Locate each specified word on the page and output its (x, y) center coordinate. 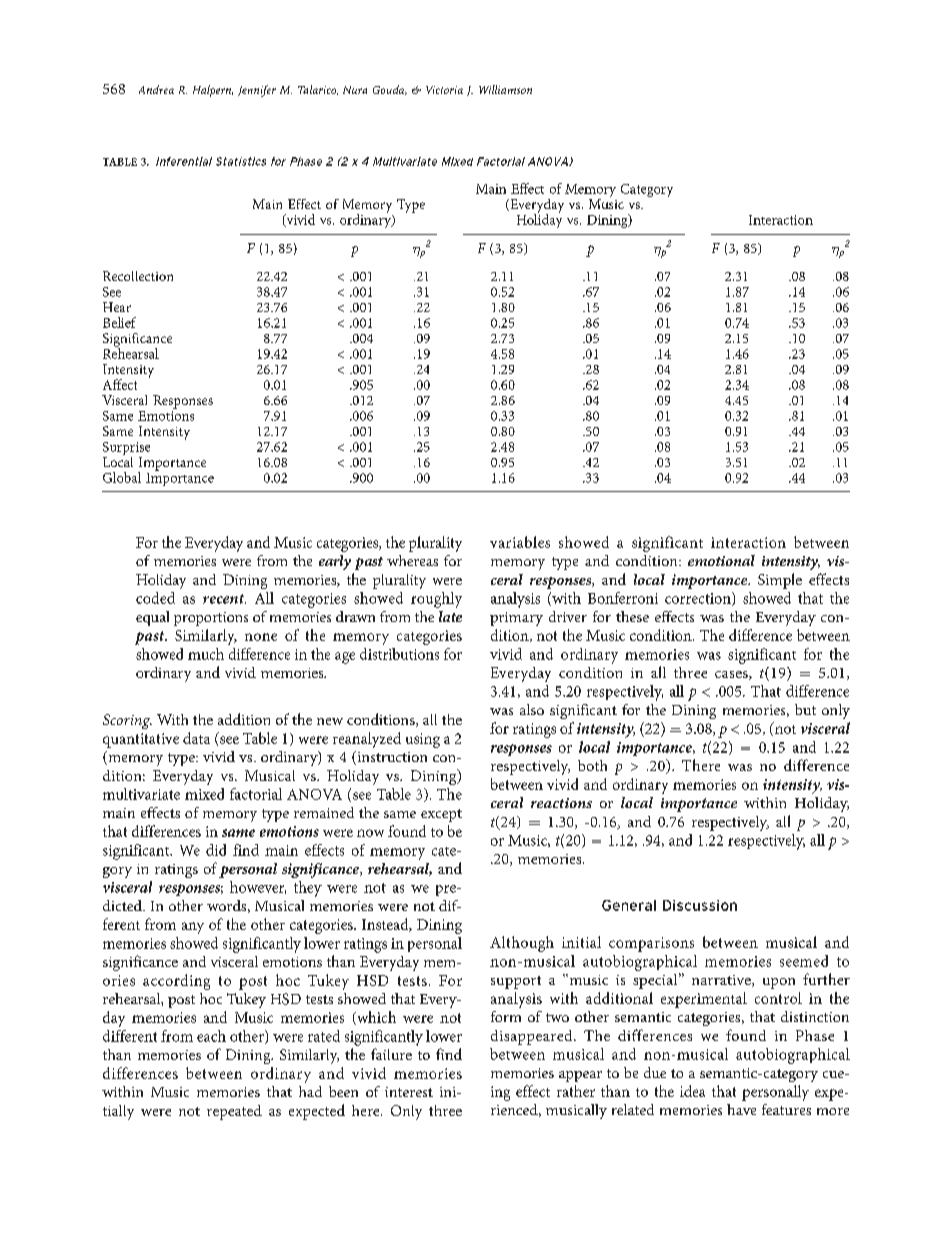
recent (224, 599)
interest (409, 1092)
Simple (780, 581)
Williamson (505, 89)
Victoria (444, 90)
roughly (436, 600)
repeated (234, 1112)
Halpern (213, 91)
